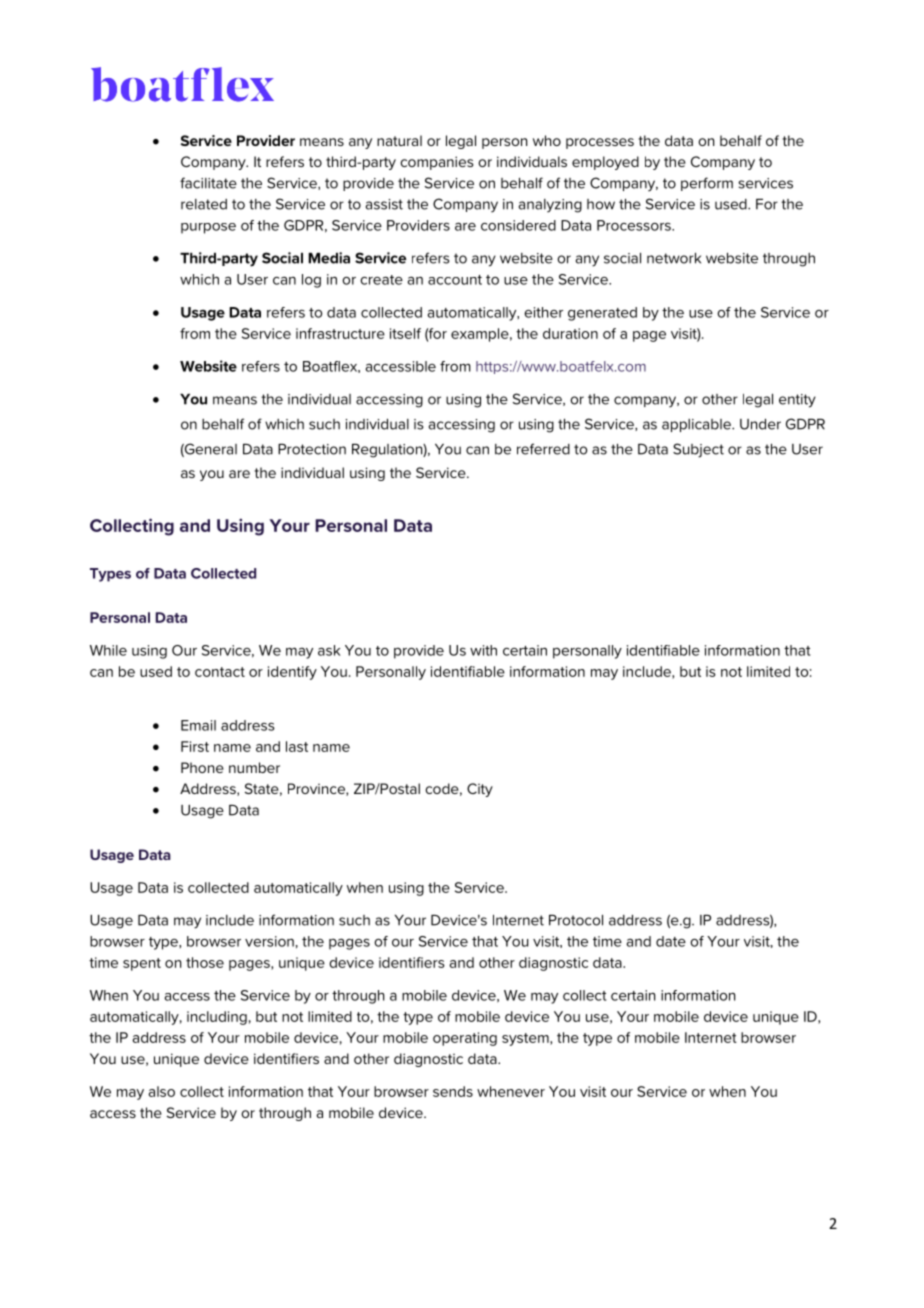 This screenshot has width=924, height=1308. What do you see at coordinates (465, 1039) in the screenshot?
I see `operating` at bounding box center [465, 1039].
